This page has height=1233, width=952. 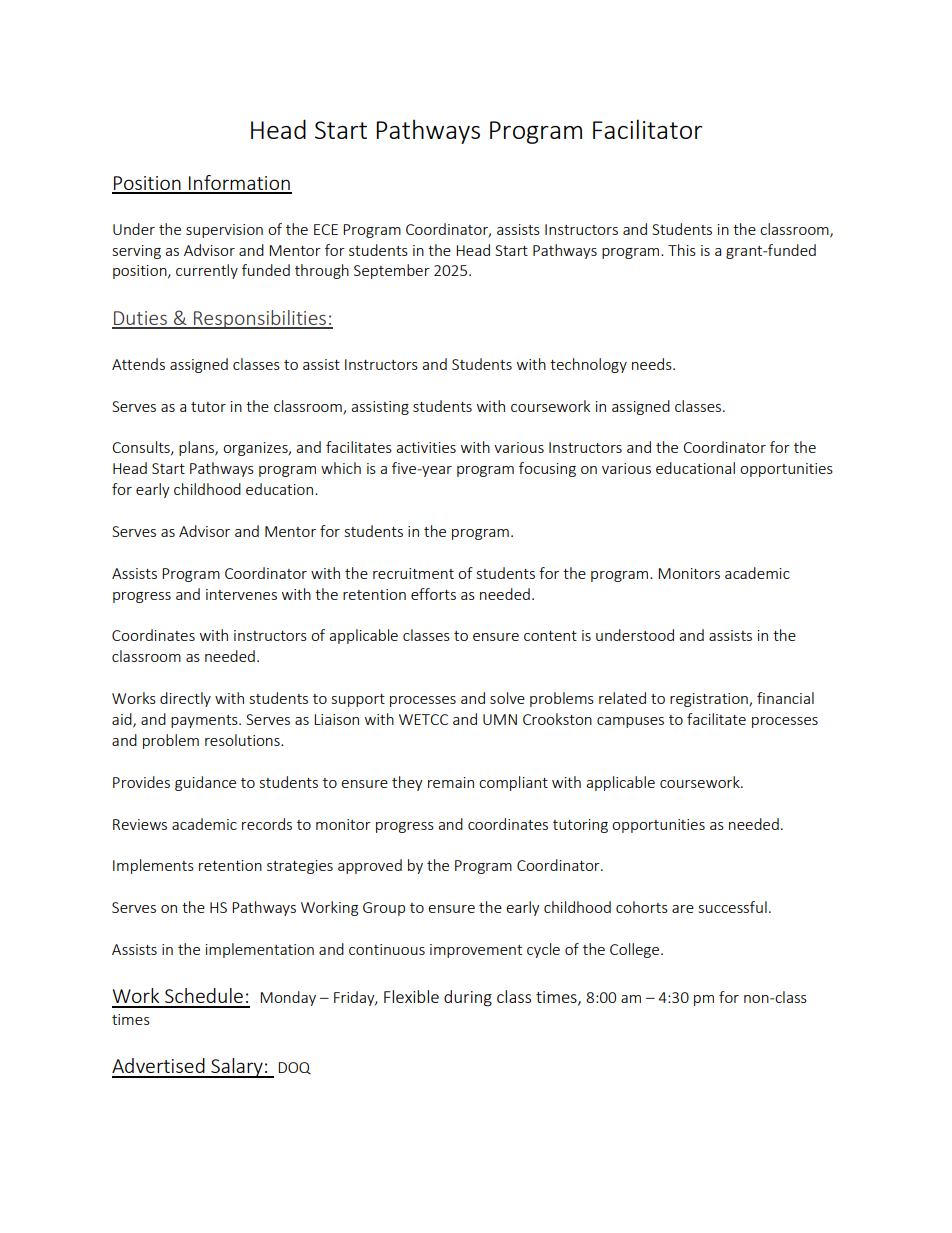 What do you see at coordinates (426, 447) in the page?
I see `activities` at bounding box center [426, 447].
